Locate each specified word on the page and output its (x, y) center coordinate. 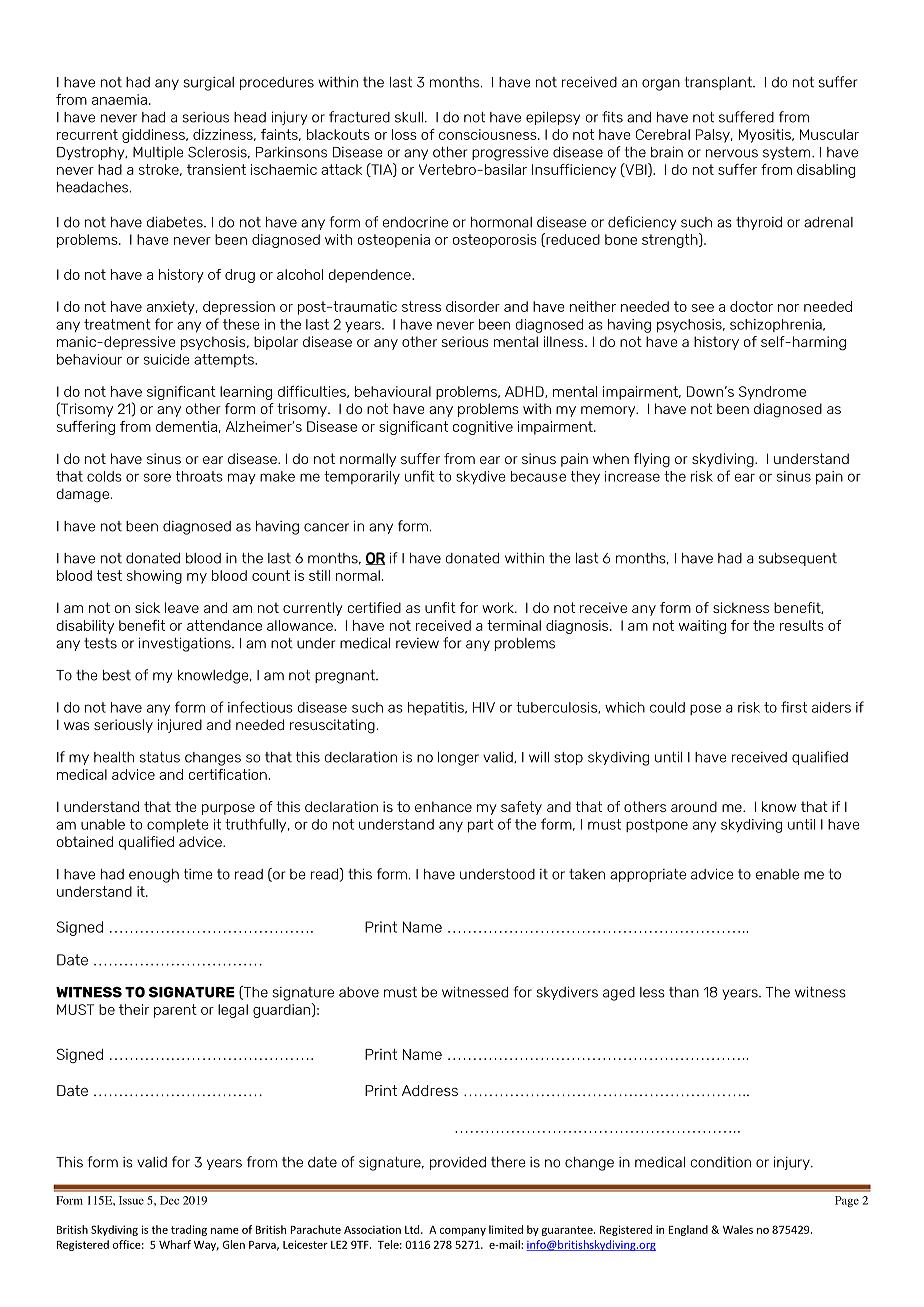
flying (652, 460)
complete (178, 826)
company (463, 1232)
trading (189, 1230)
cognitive (483, 428)
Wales (738, 1229)
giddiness (154, 136)
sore (157, 477)
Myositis (766, 136)
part (481, 826)
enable (777, 874)
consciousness (489, 134)
